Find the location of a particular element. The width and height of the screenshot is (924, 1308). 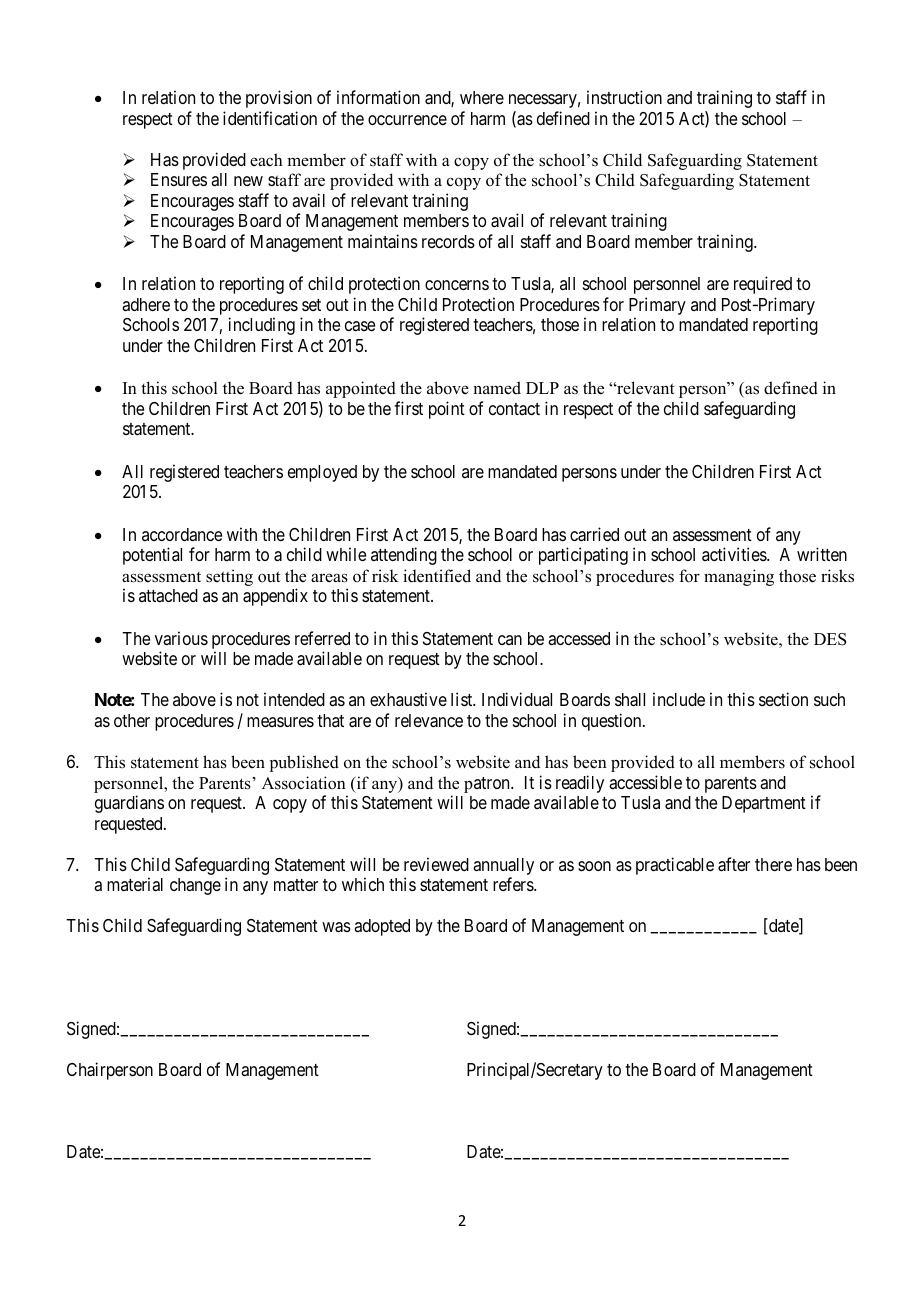

identification is located at coordinates (270, 118).
